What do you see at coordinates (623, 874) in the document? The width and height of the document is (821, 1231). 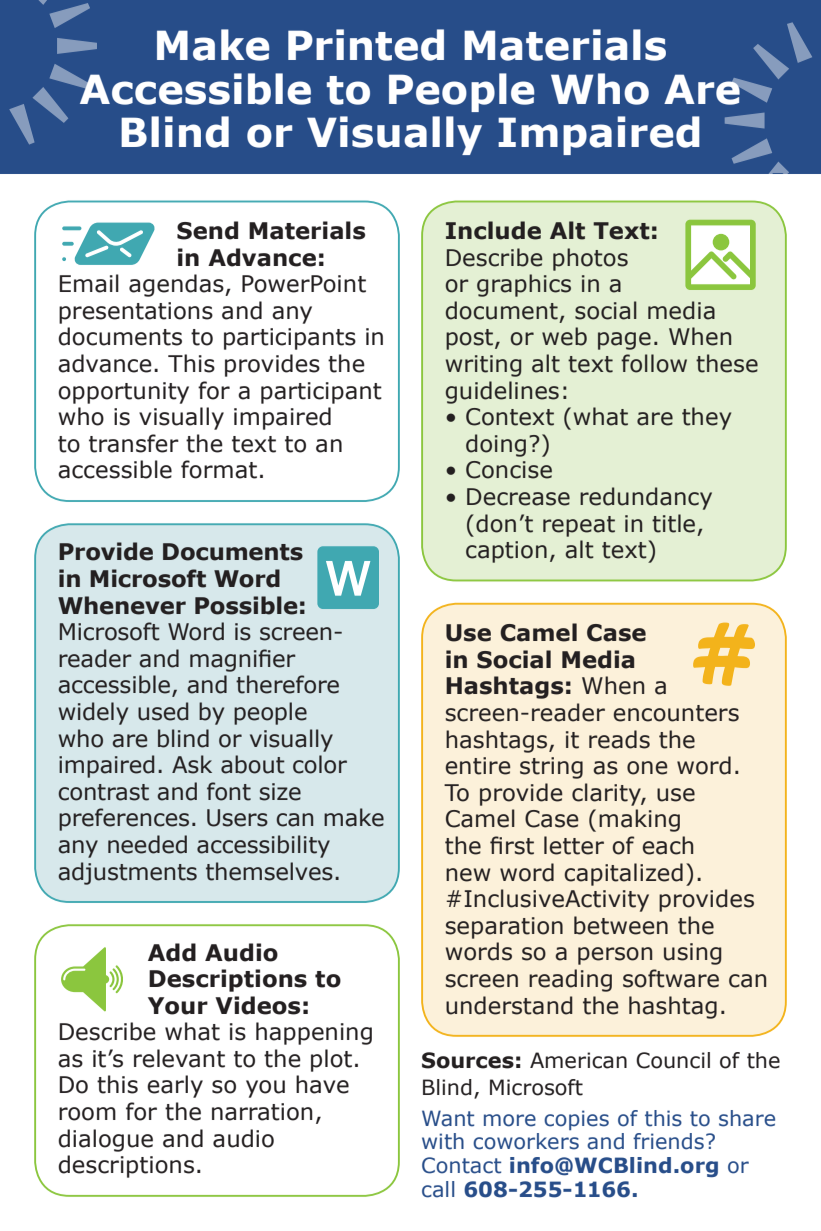 I see `capitalized` at bounding box center [623, 874].
